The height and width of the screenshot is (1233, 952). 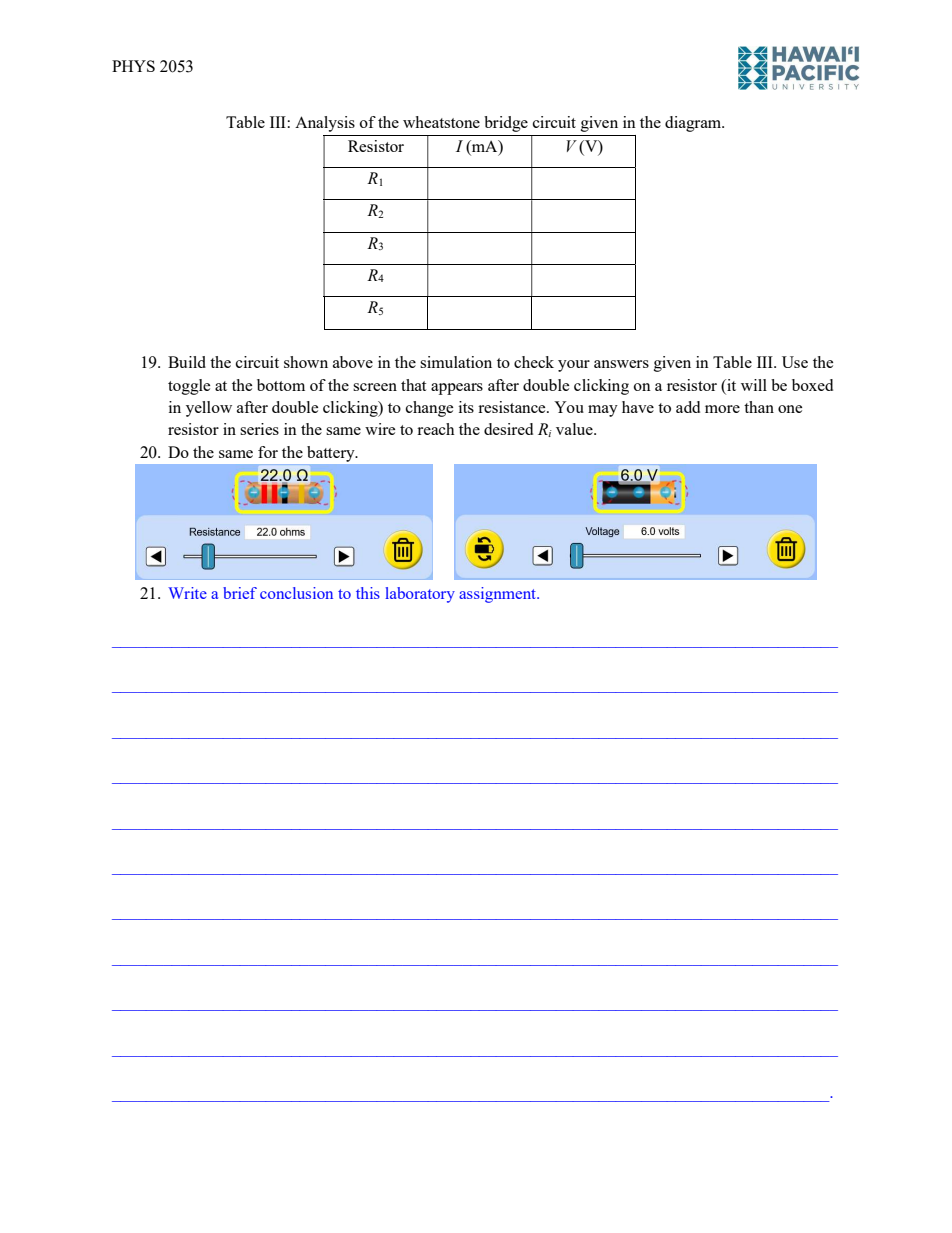 What do you see at coordinates (621, 364) in the screenshot?
I see `answers` at bounding box center [621, 364].
